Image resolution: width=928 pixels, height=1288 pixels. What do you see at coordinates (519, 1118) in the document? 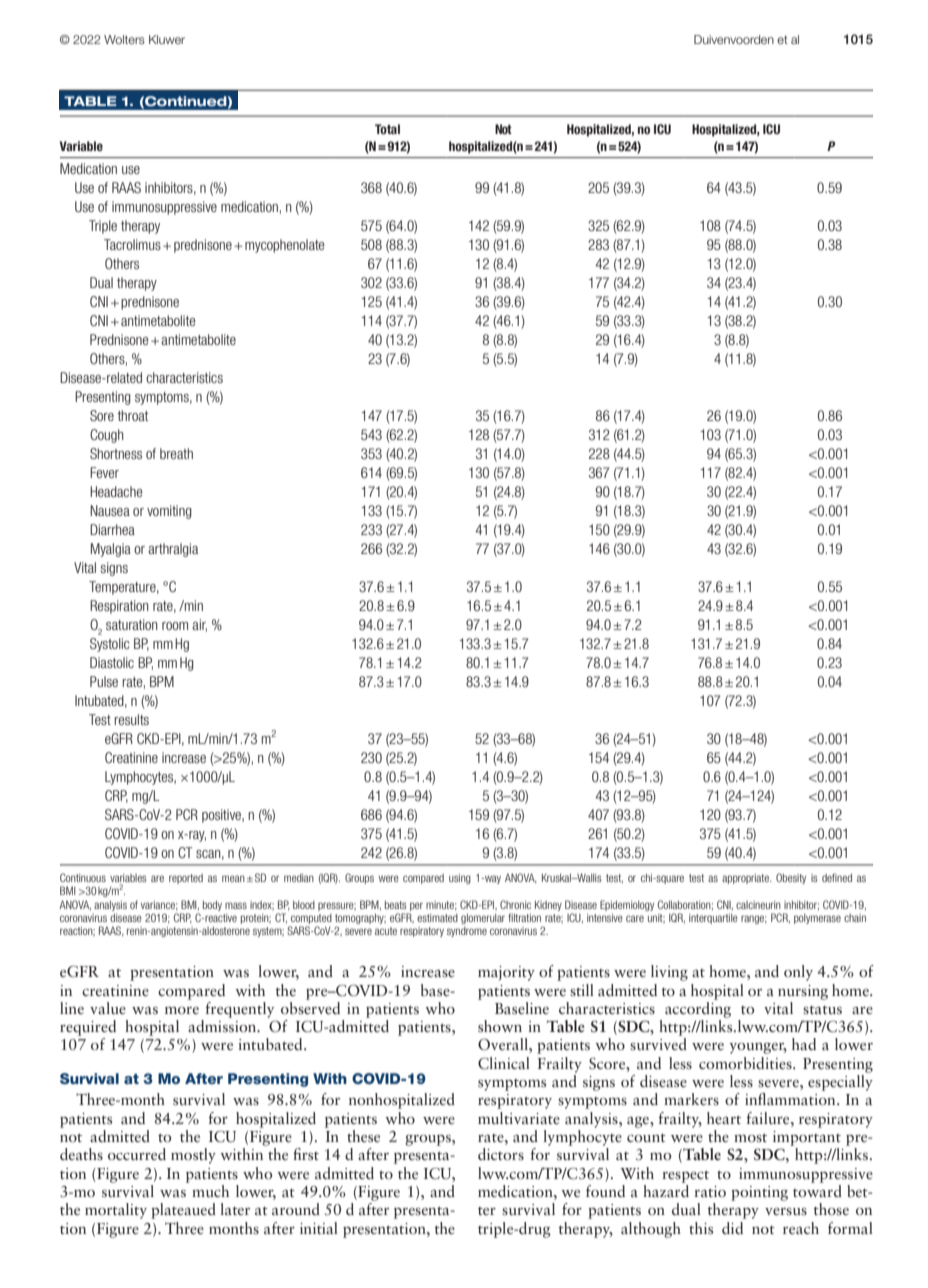
I see `multivariate` at bounding box center [519, 1118].
